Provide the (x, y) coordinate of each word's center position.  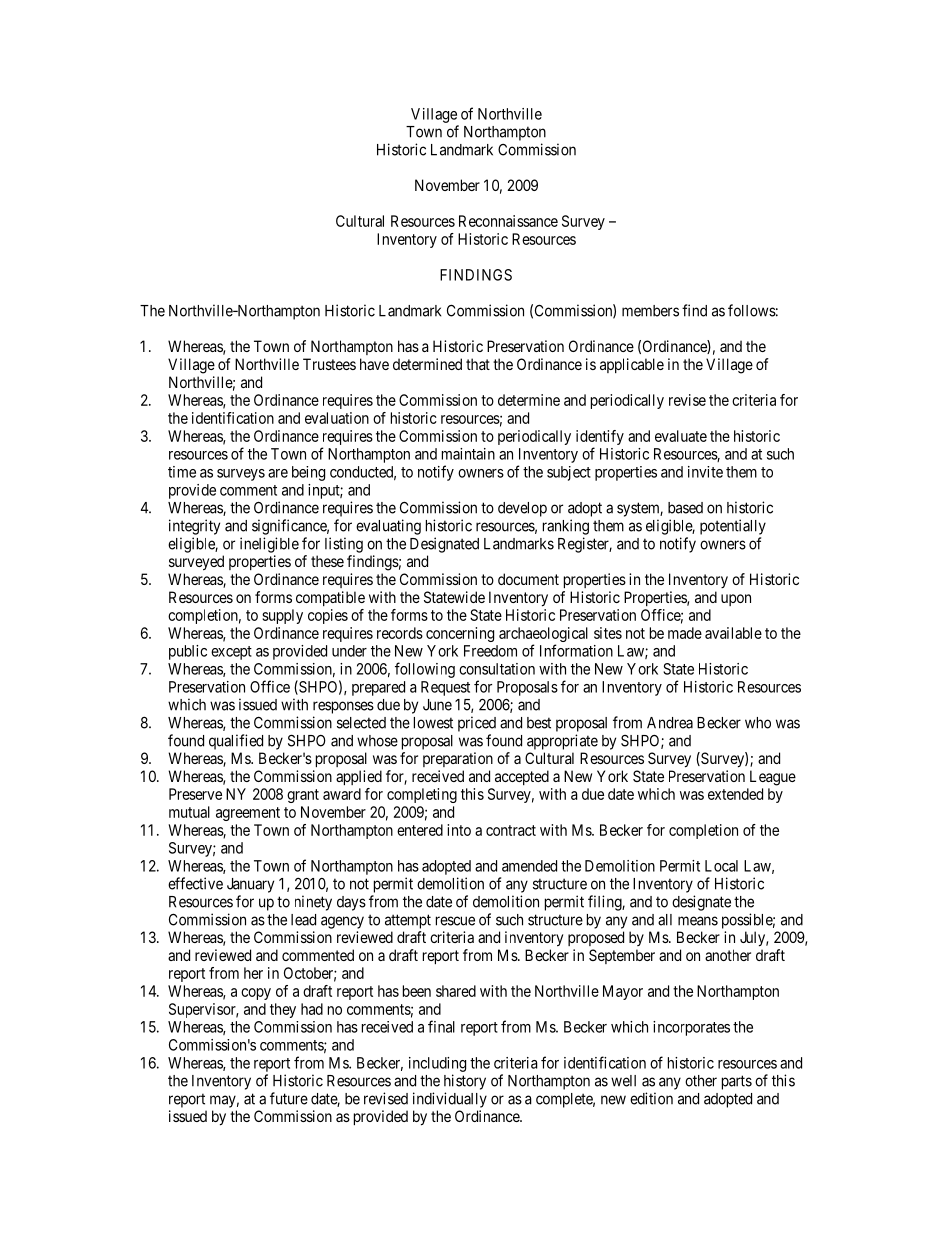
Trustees (329, 364)
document (528, 579)
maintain (468, 454)
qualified (236, 742)
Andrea (670, 723)
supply (282, 616)
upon (736, 600)
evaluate (681, 436)
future (289, 1098)
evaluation (337, 418)
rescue (455, 921)
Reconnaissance (508, 221)
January (250, 885)
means (698, 921)
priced (477, 724)
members (650, 311)
